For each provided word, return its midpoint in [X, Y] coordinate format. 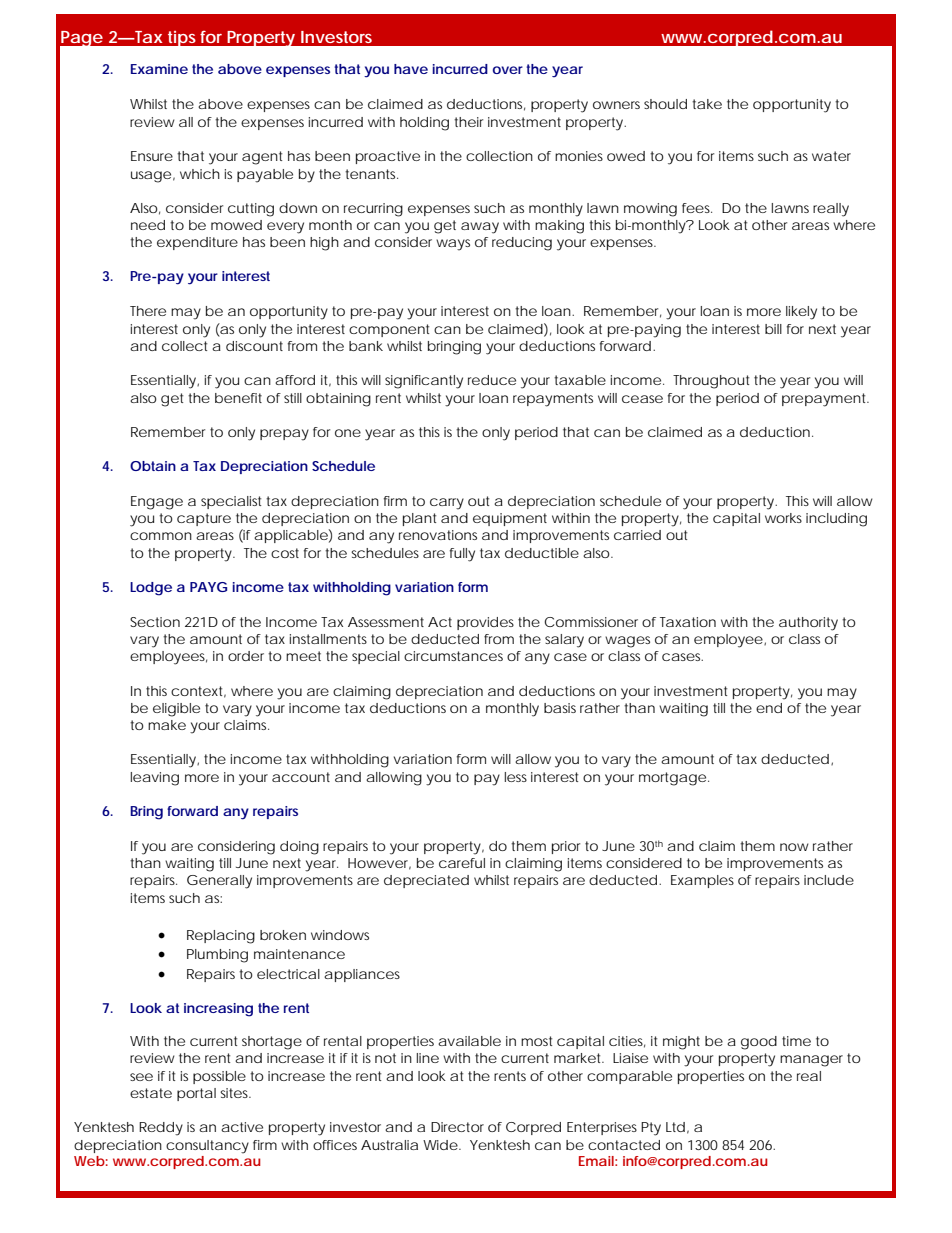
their [468, 122]
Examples [702, 881]
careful [462, 863]
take [707, 104]
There [148, 311]
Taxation [688, 622]
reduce [492, 380]
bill [773, 329]
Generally [219, 882]
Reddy [161, 1129]
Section [155, 622]
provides [485, 623]
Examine [159, 69]
